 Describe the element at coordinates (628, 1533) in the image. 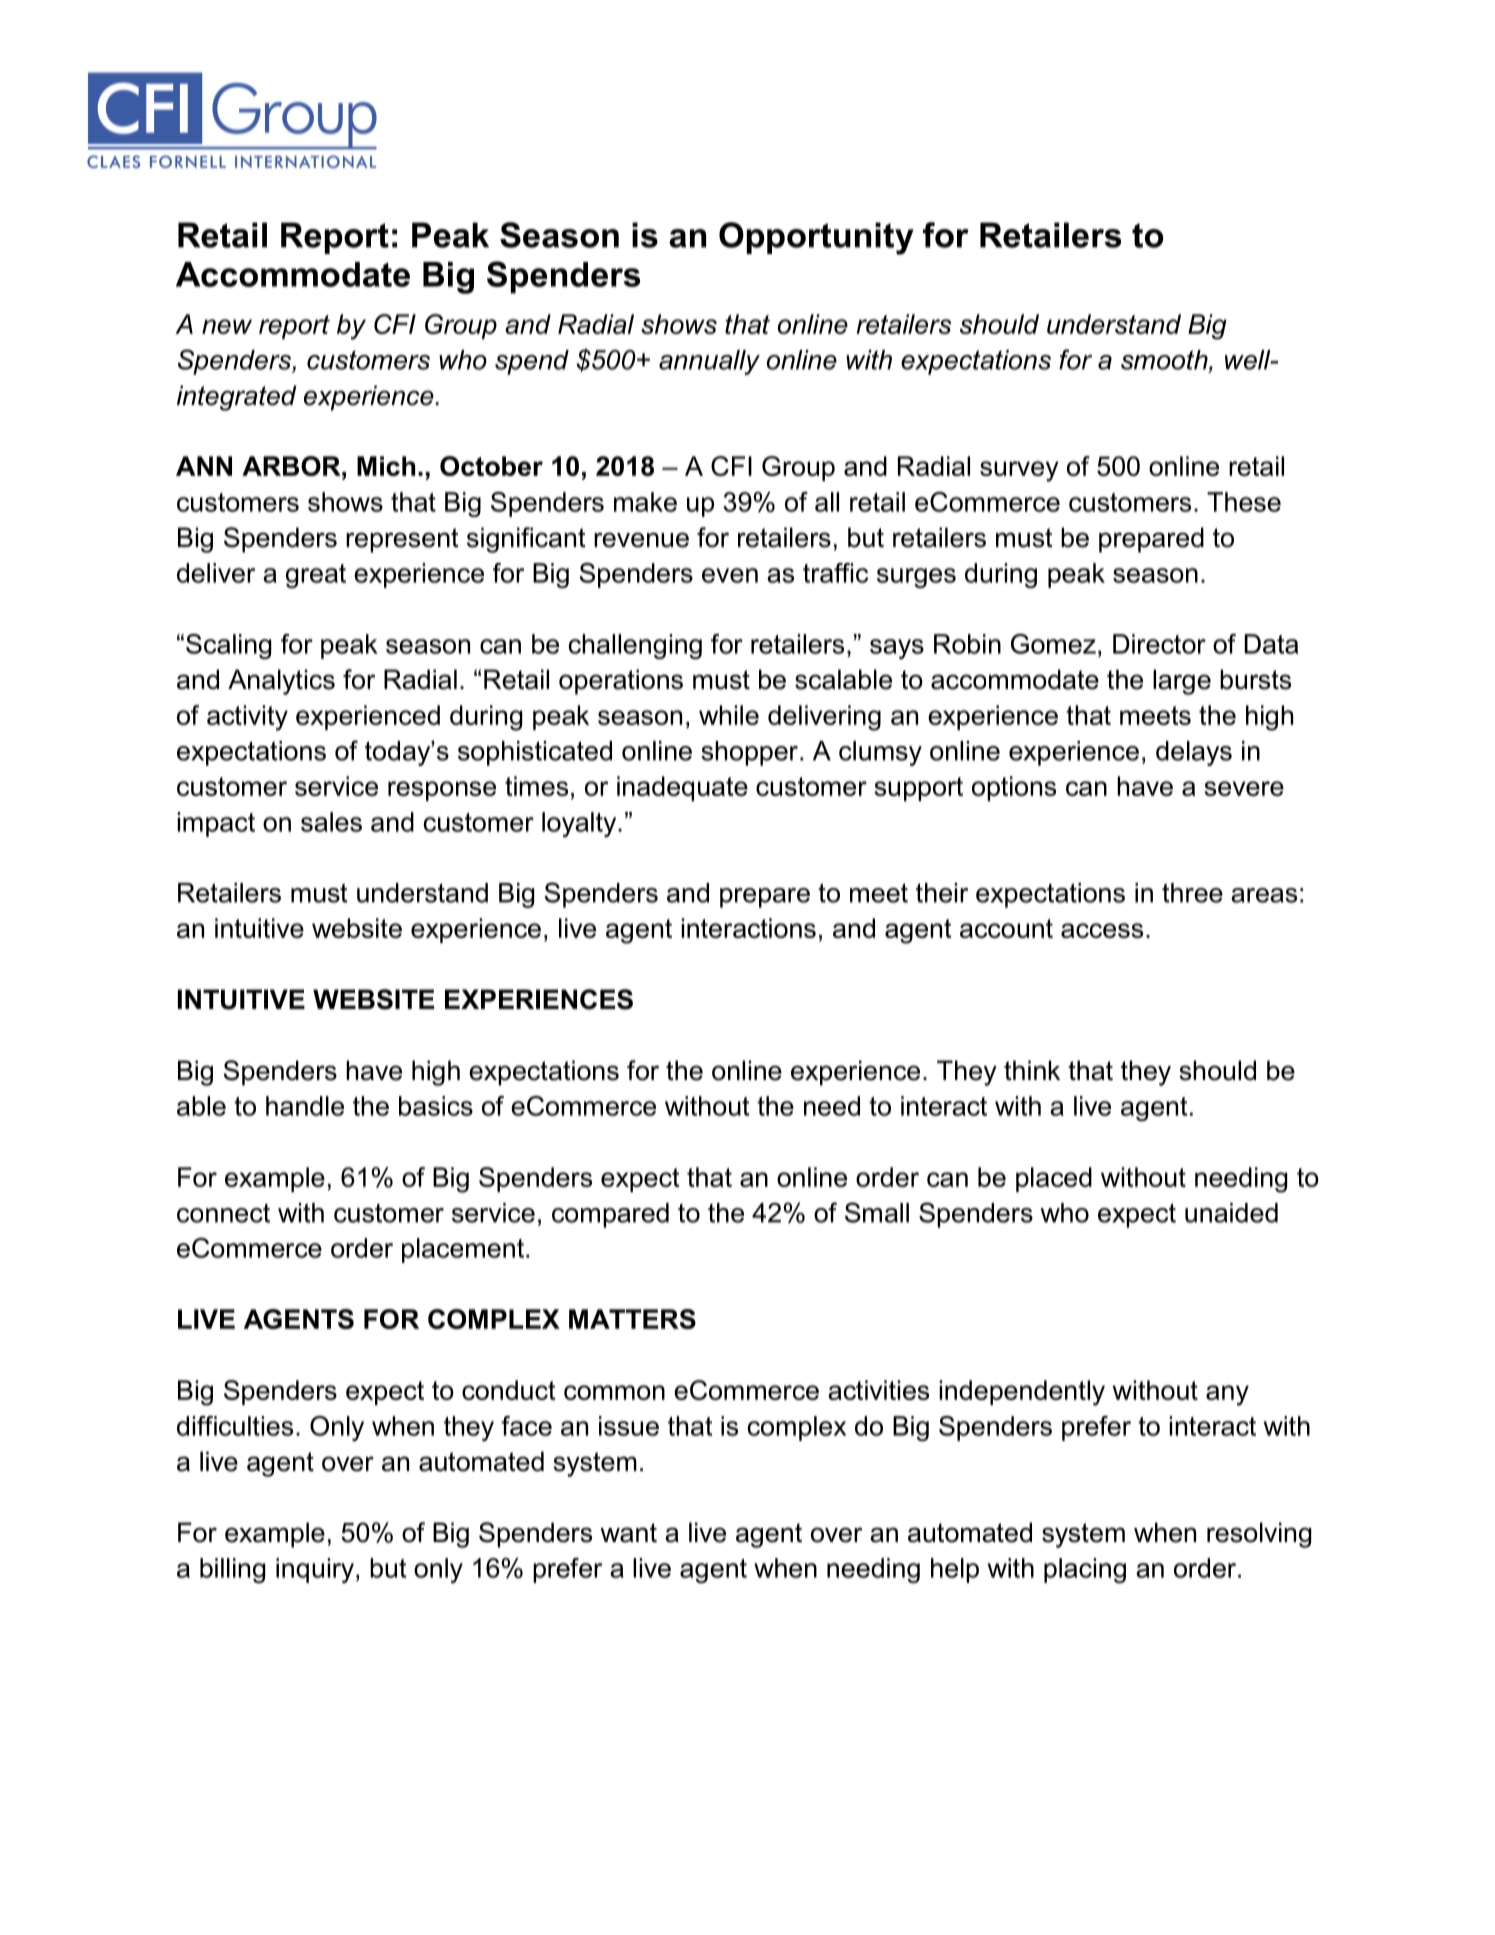

I see `want` at that location.
